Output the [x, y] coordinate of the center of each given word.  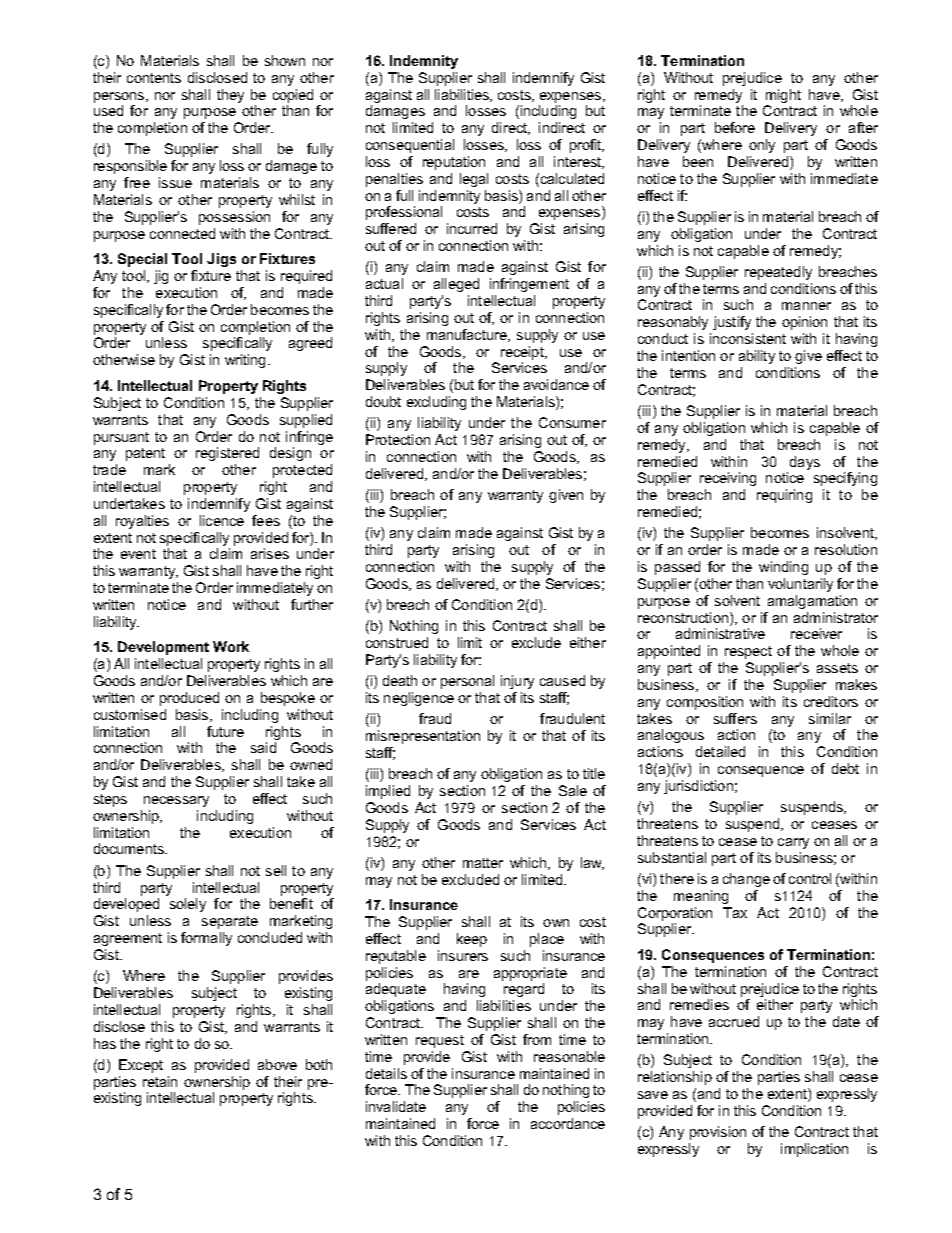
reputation [454, 163]
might [783, 97]
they [230, 96]
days [805, 463]
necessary [176, 801]
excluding [436, 403]
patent [145, 454]
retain [160, 1081]
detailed [720, 751]
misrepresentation [423, 737]
